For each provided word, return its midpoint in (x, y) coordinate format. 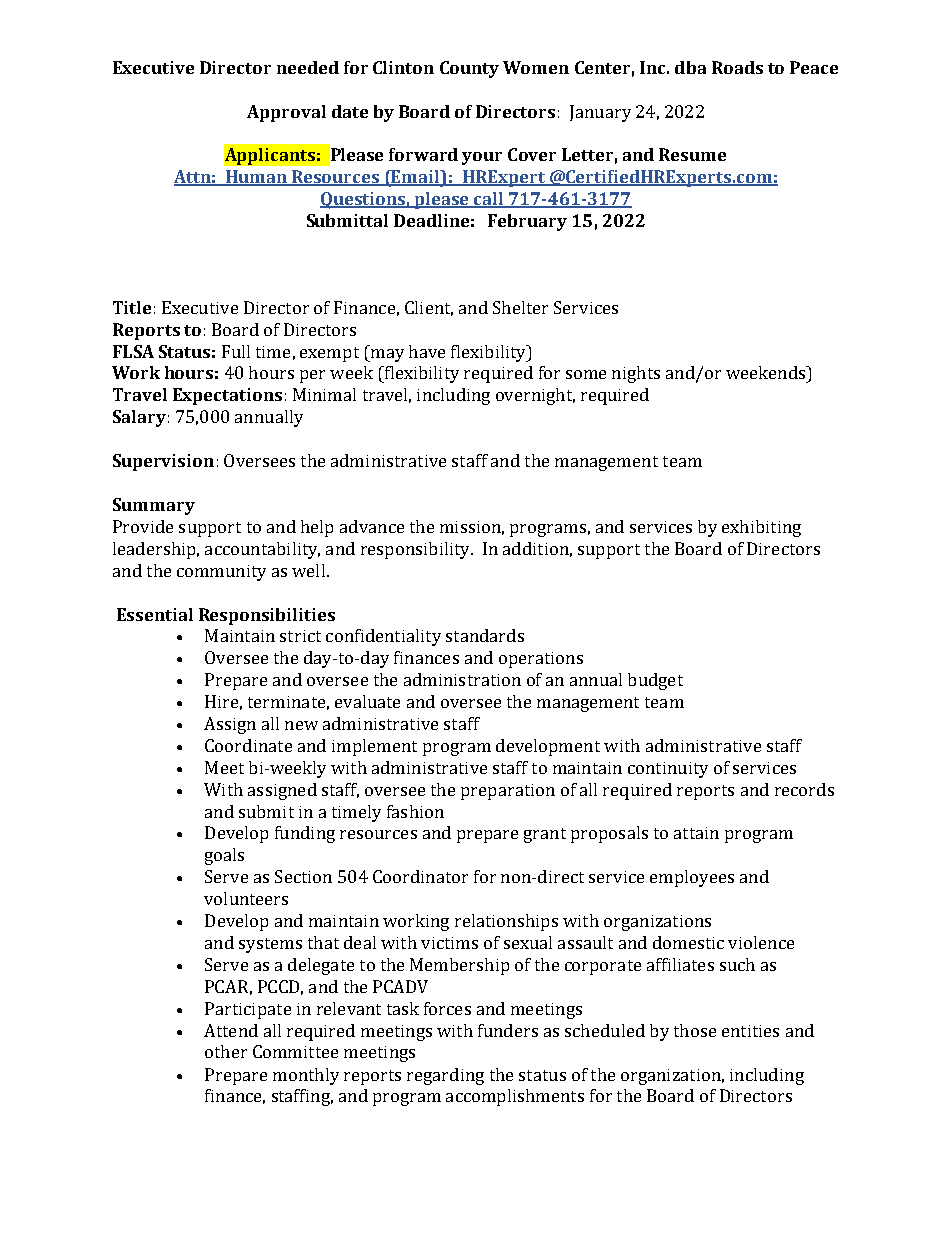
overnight (535, 396)
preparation (508, 792)
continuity (668, 770)
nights (636, 374)
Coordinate (248, 745)
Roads (737, 67)
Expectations (227, 396)
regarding (445, 1076)
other (226, 1051)
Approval (286, 113)
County (469, 69)
